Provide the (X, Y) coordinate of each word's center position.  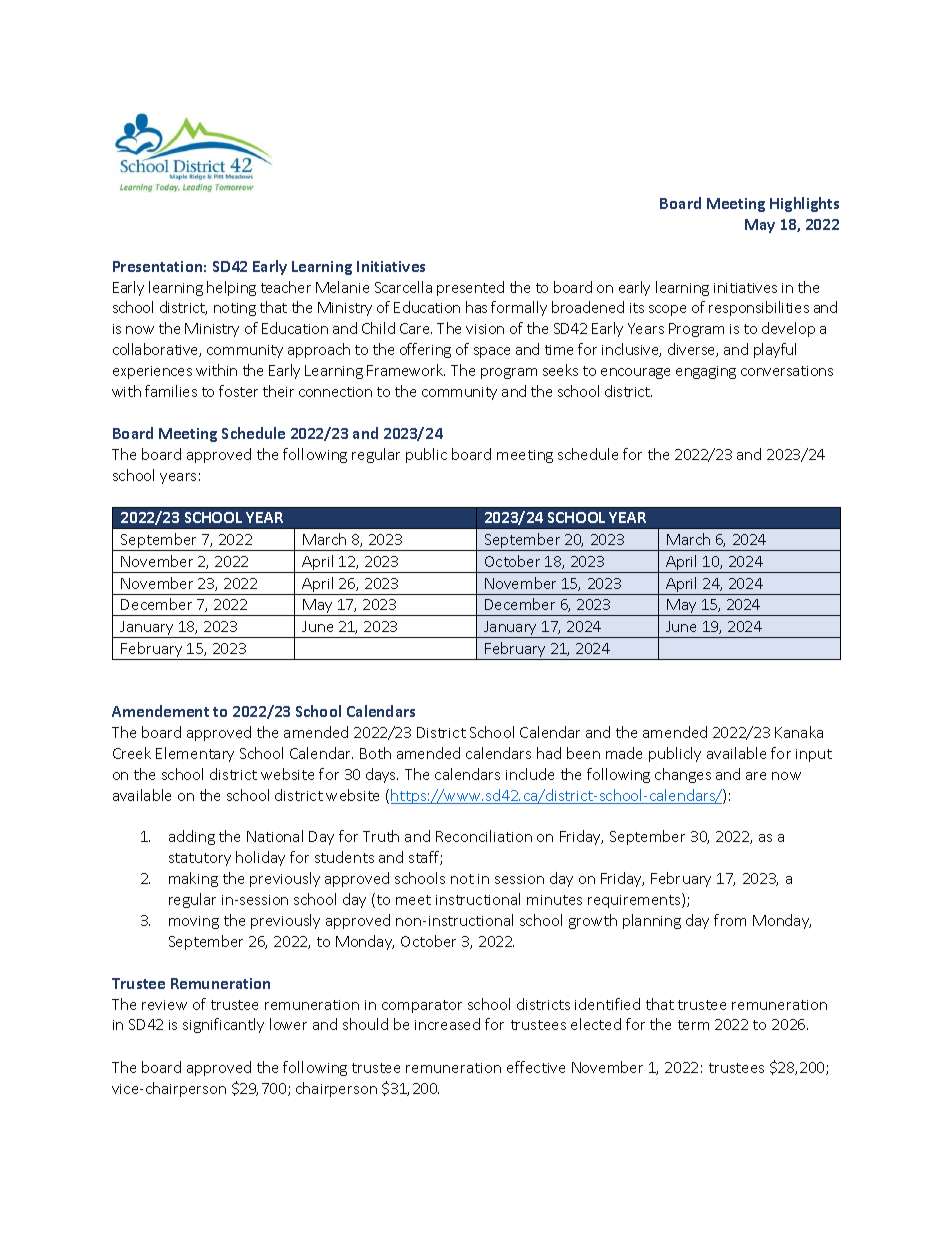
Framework (406, 370)
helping (231, 288)
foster (238, 391)
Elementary (195, 754)
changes (683, 775)
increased (447, 1024)
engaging (706, 372)
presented (470, 288)
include (530, 774)
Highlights (804, 204)
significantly (223, 1025)
